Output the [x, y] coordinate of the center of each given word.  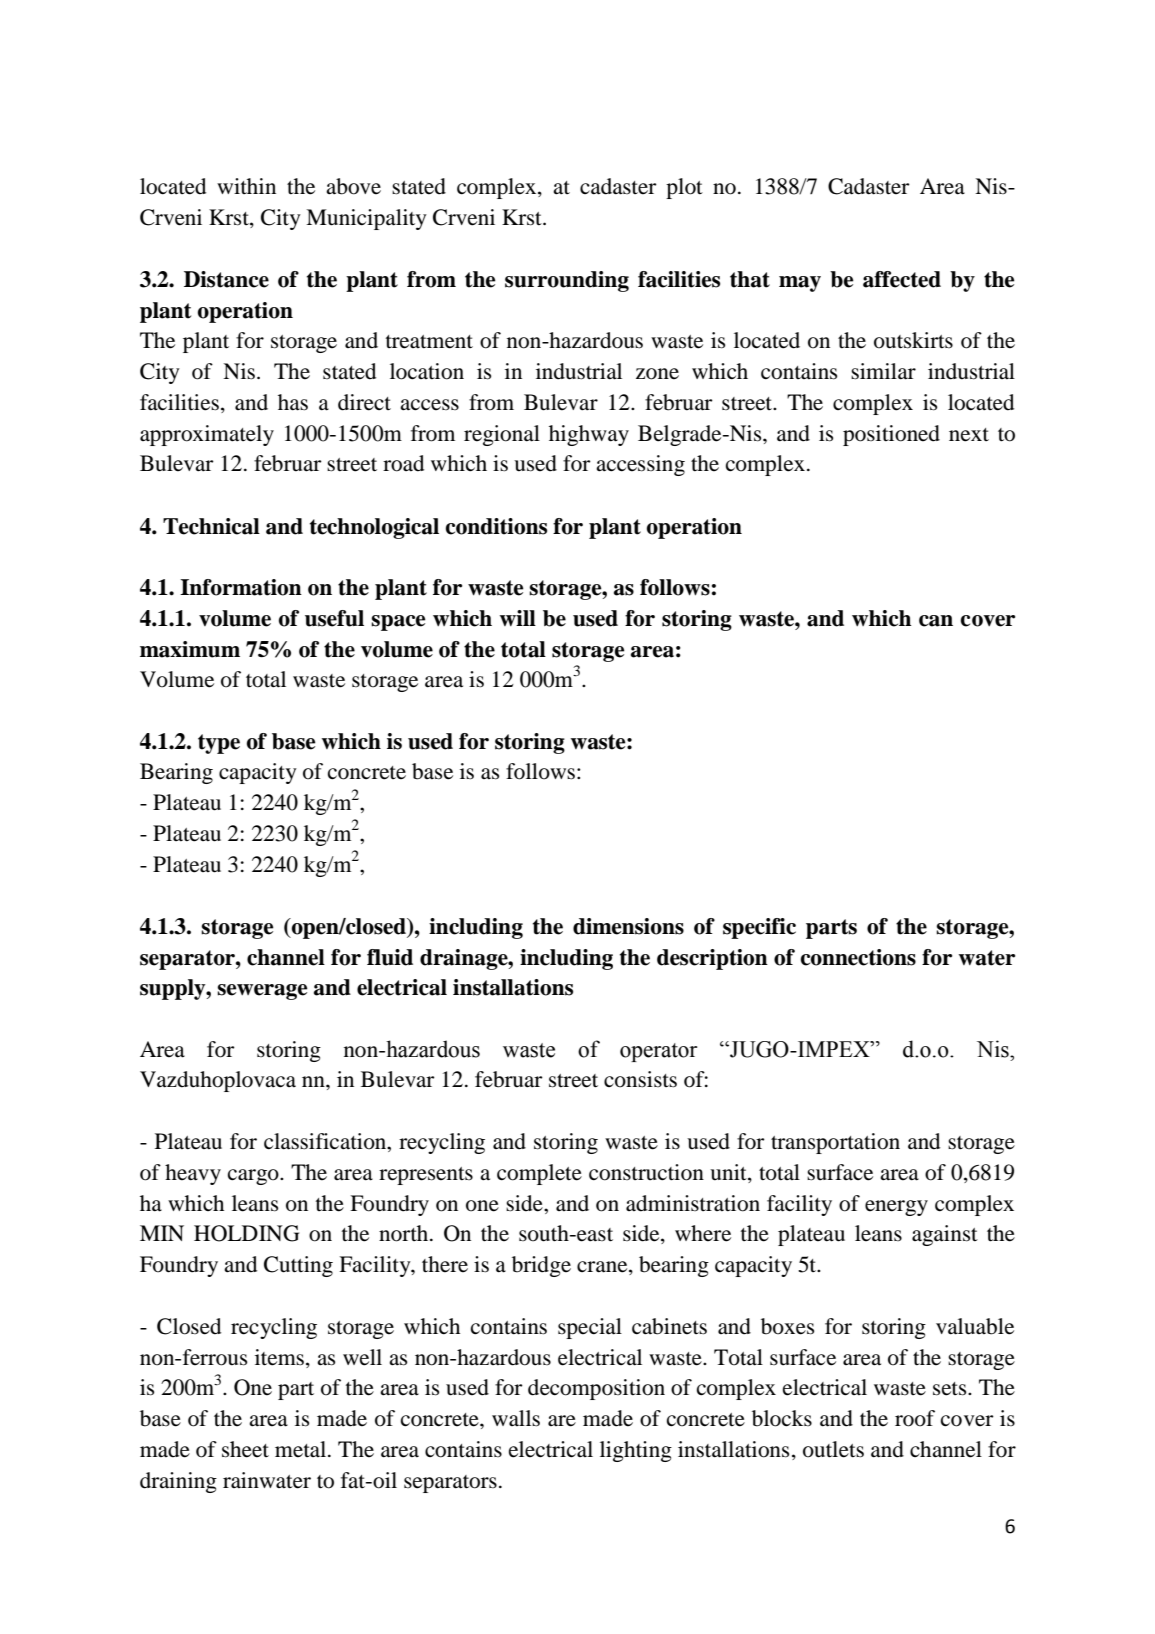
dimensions [628, 926]
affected [902, 279]
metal [302, 1449]
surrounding [567, 281]
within [246, 186]
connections [858, 957]
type [219, 744]
